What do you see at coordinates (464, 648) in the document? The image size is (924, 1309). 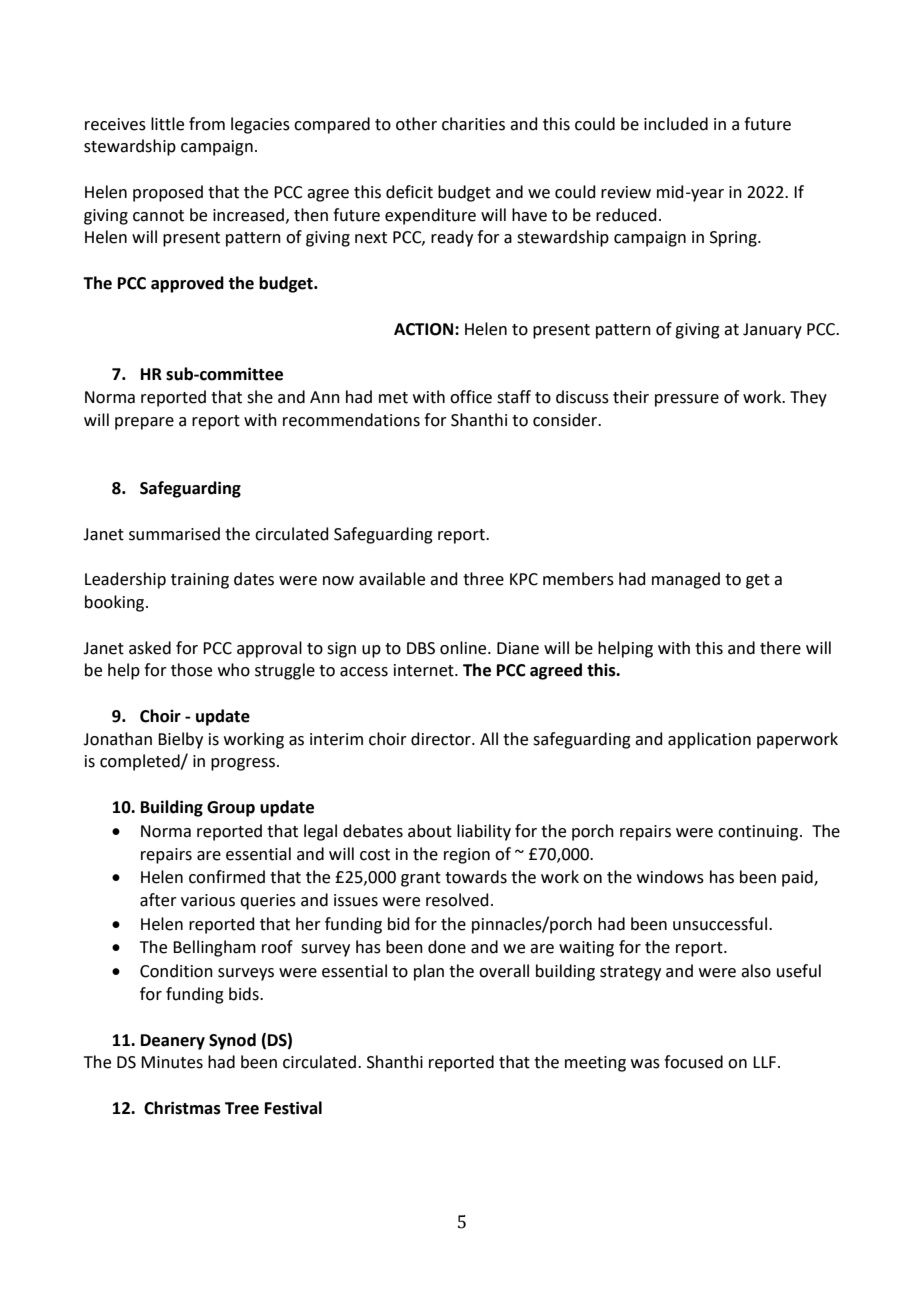 I see `online` at bounding box center [464, 648].
